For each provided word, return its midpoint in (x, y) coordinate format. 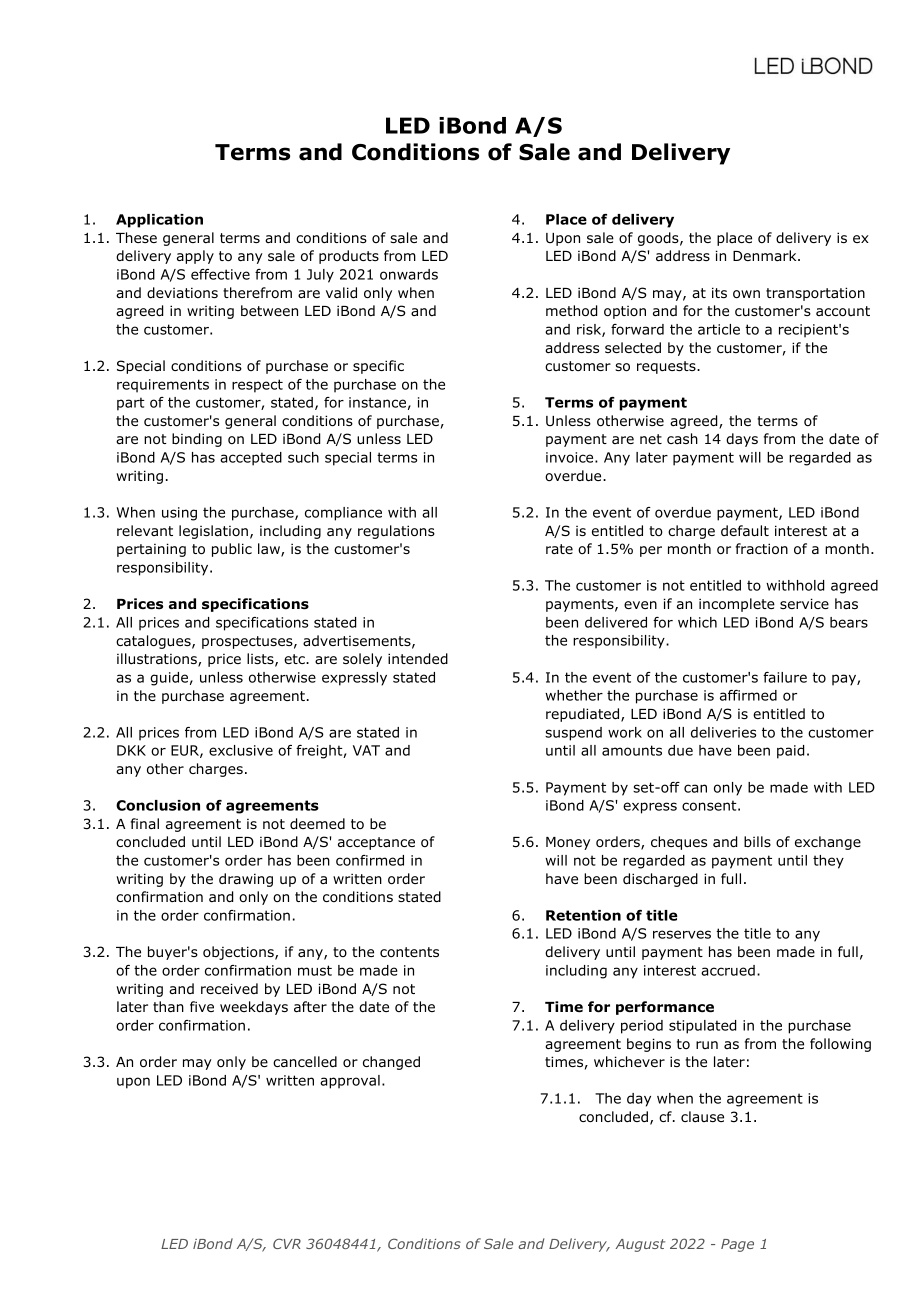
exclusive (241, 750)
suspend (573, 734)
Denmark (766, 255)
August (640, 1245)
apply (195, 257)
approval (350, 1082)
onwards (409, 274)
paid (790, 752)
